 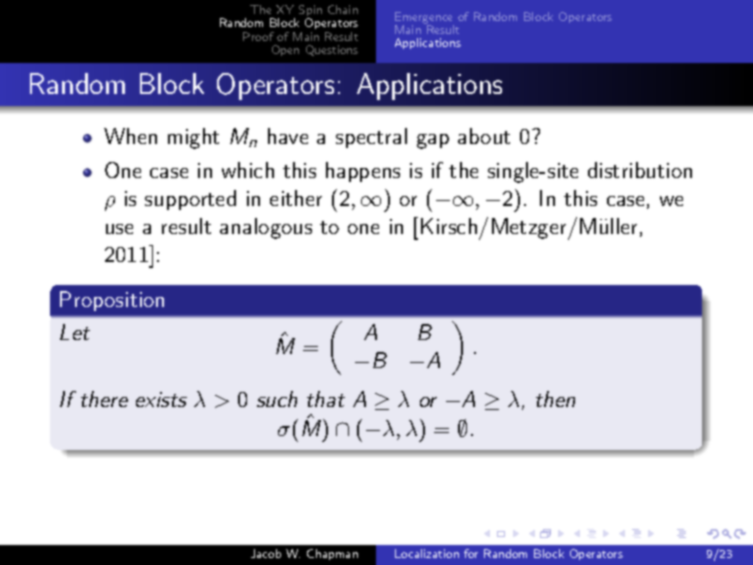 What do you see at coordinates (343, 9) in the image?
I see `Chain` at bounding box center [343, 9].
